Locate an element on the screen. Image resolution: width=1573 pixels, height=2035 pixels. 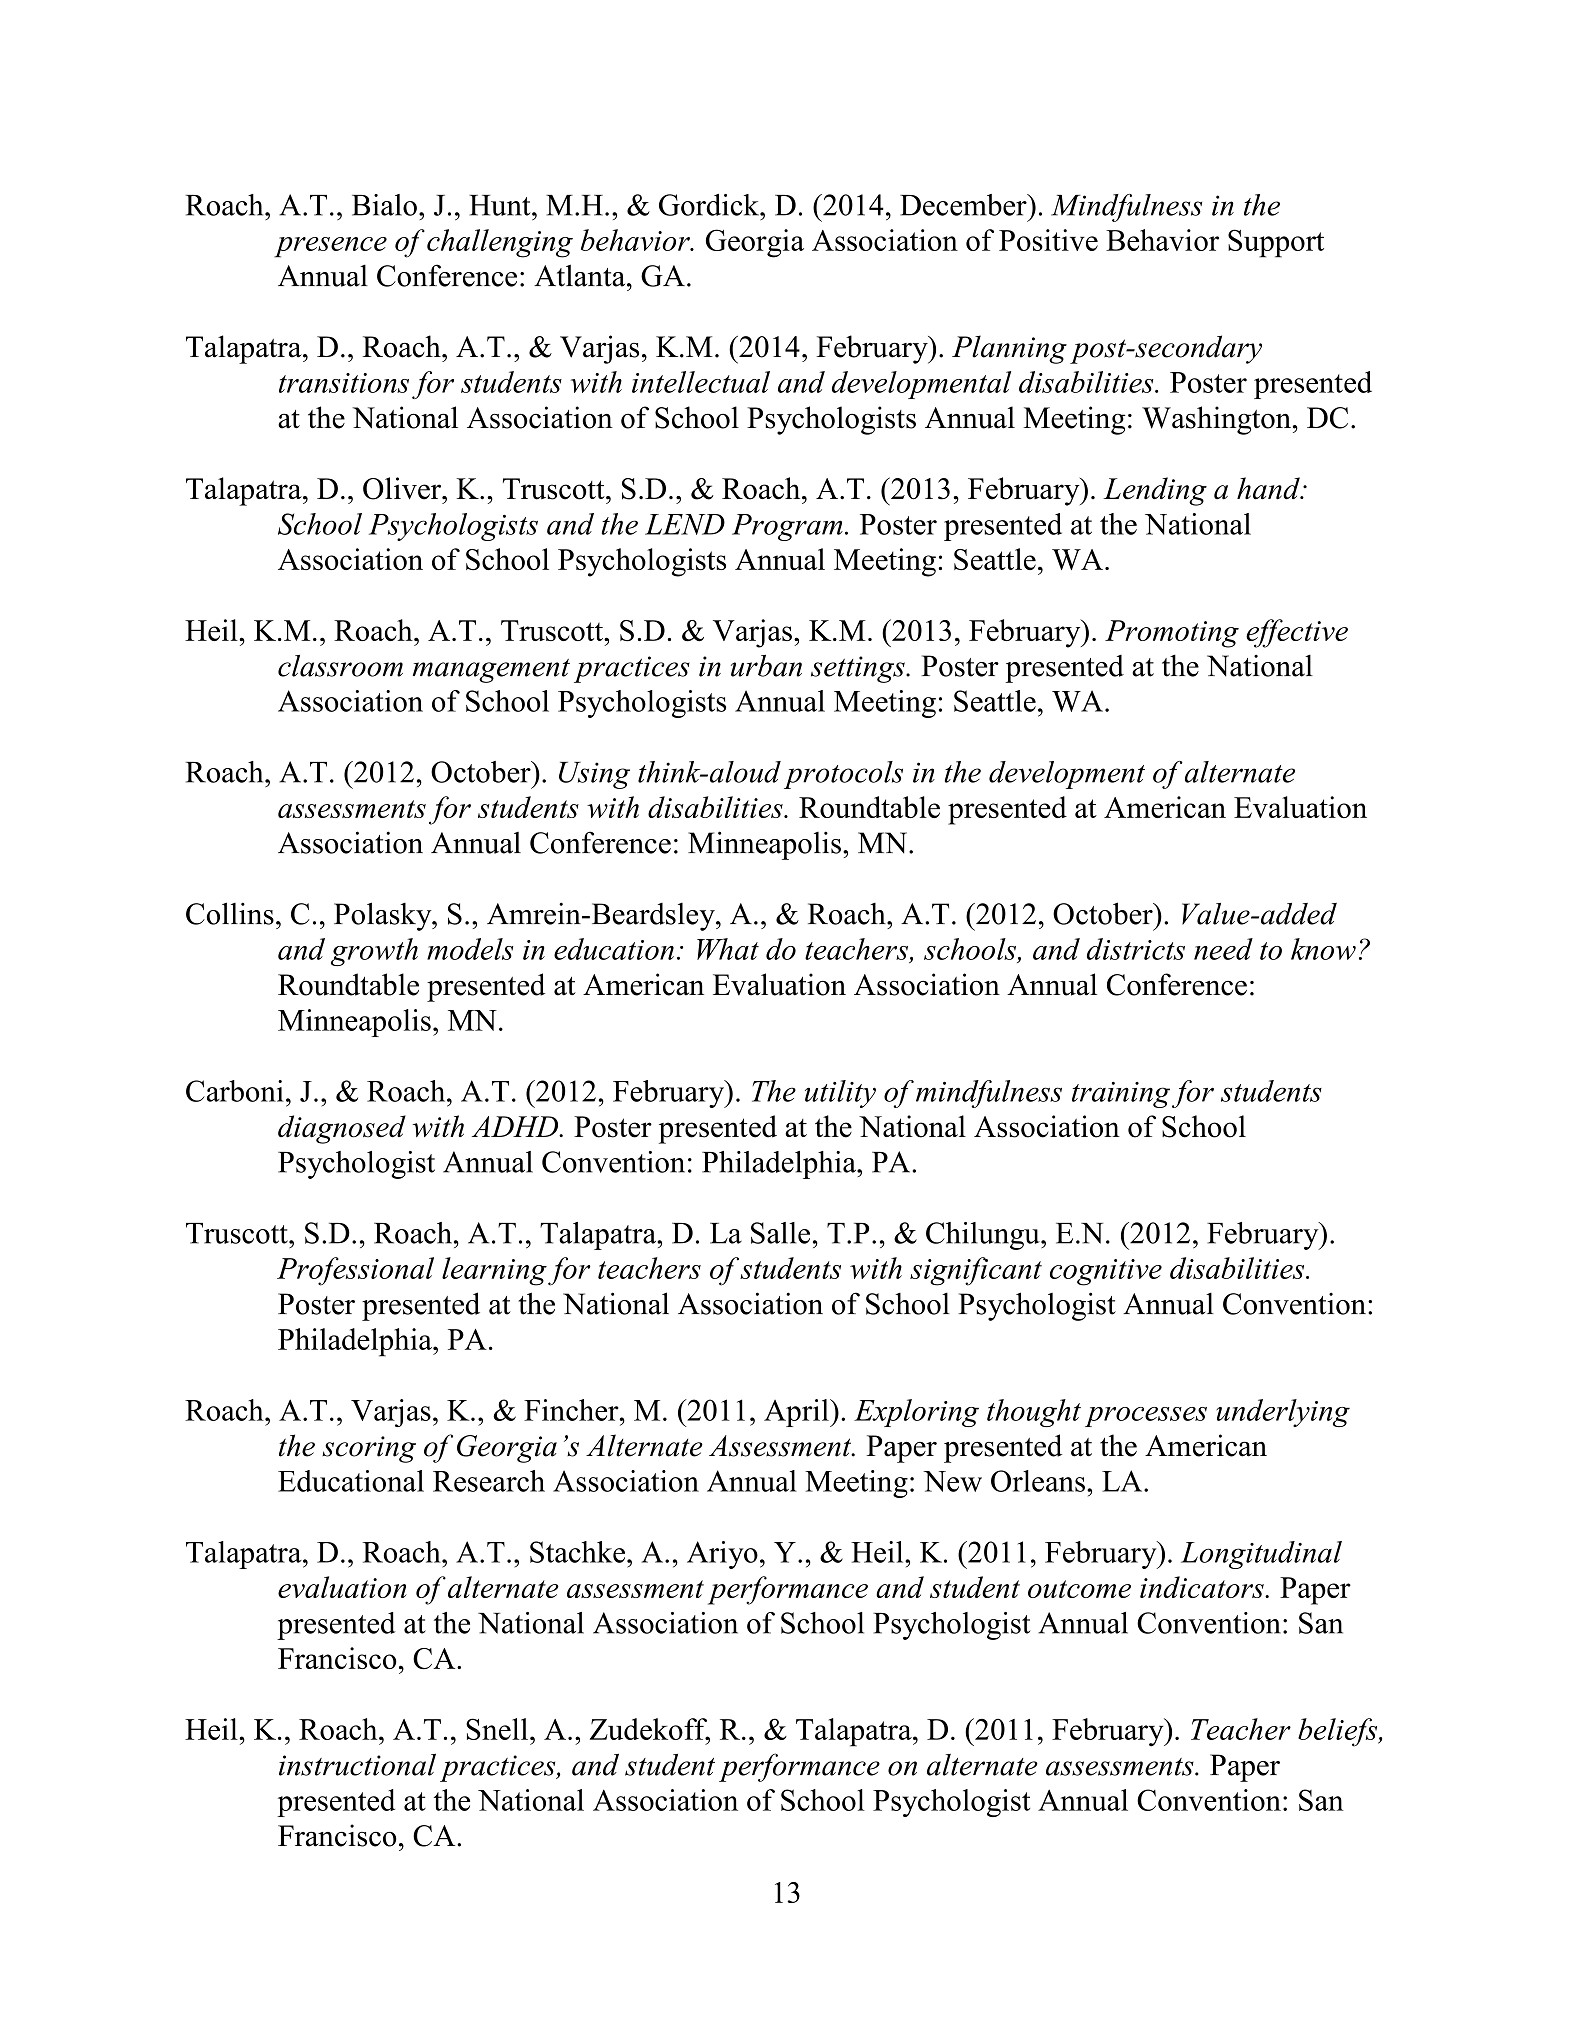
Oliver is located at coordinates (403, 488).
